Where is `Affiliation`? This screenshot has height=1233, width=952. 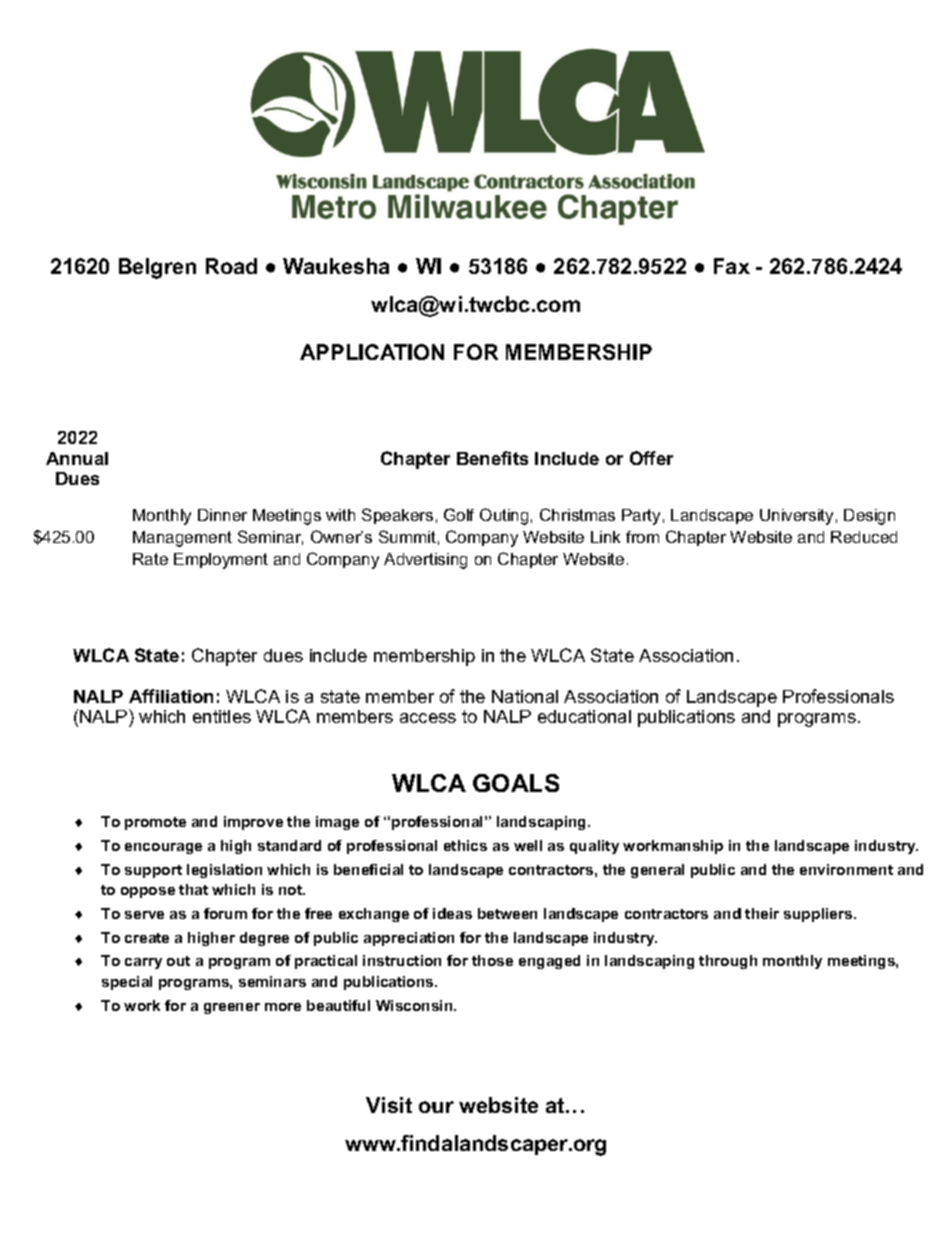
Affiliation is located at coordinates (171, 696).
